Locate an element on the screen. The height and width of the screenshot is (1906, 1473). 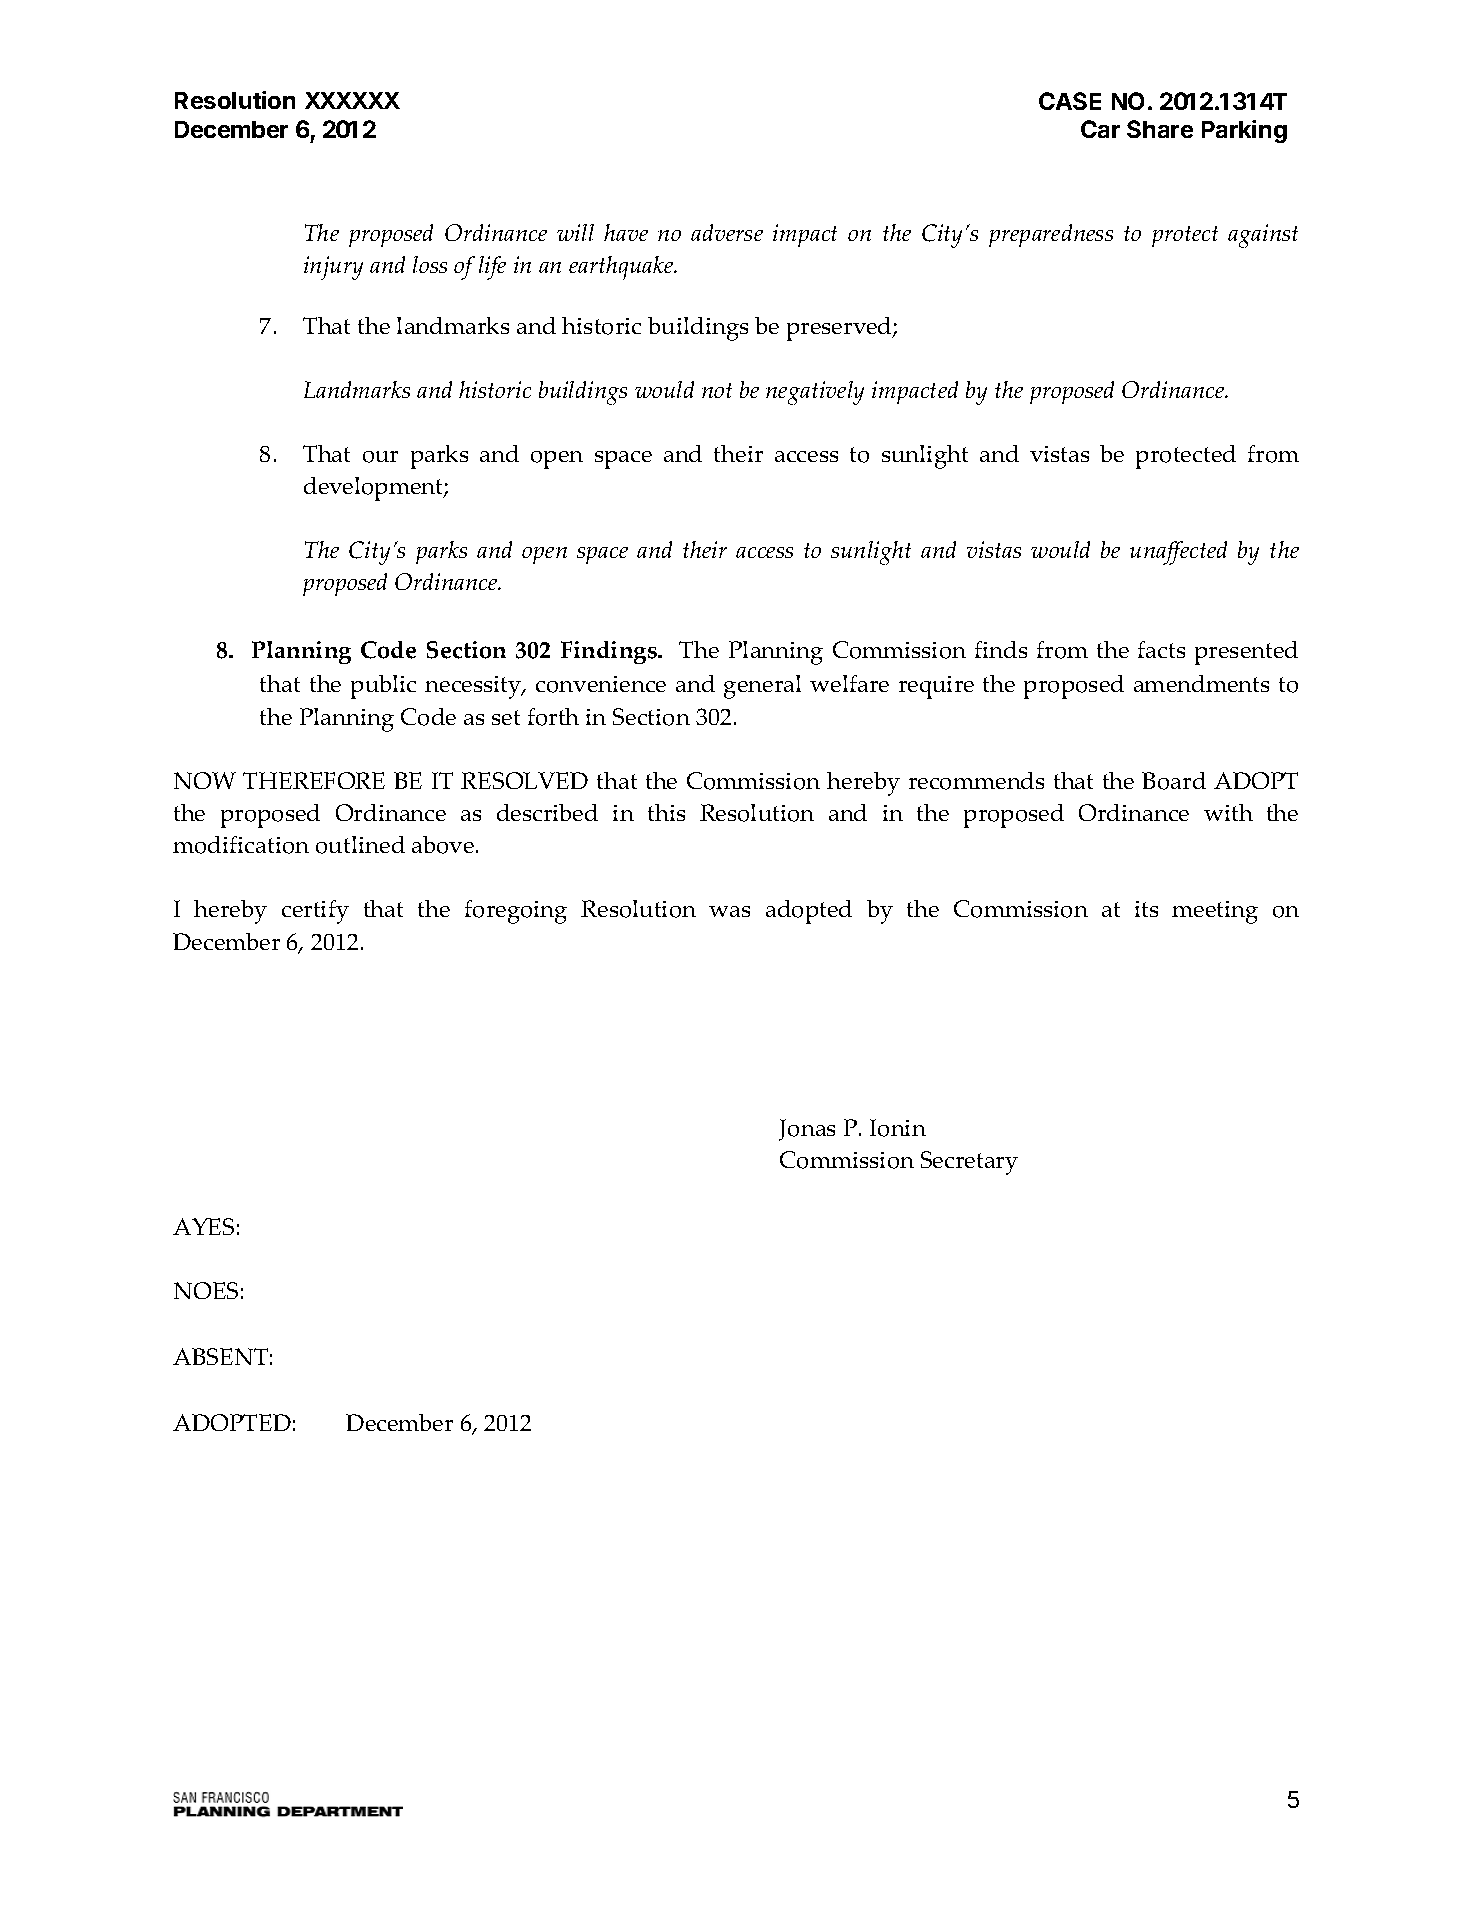
AYES is located at coordinates (203, 1226).
